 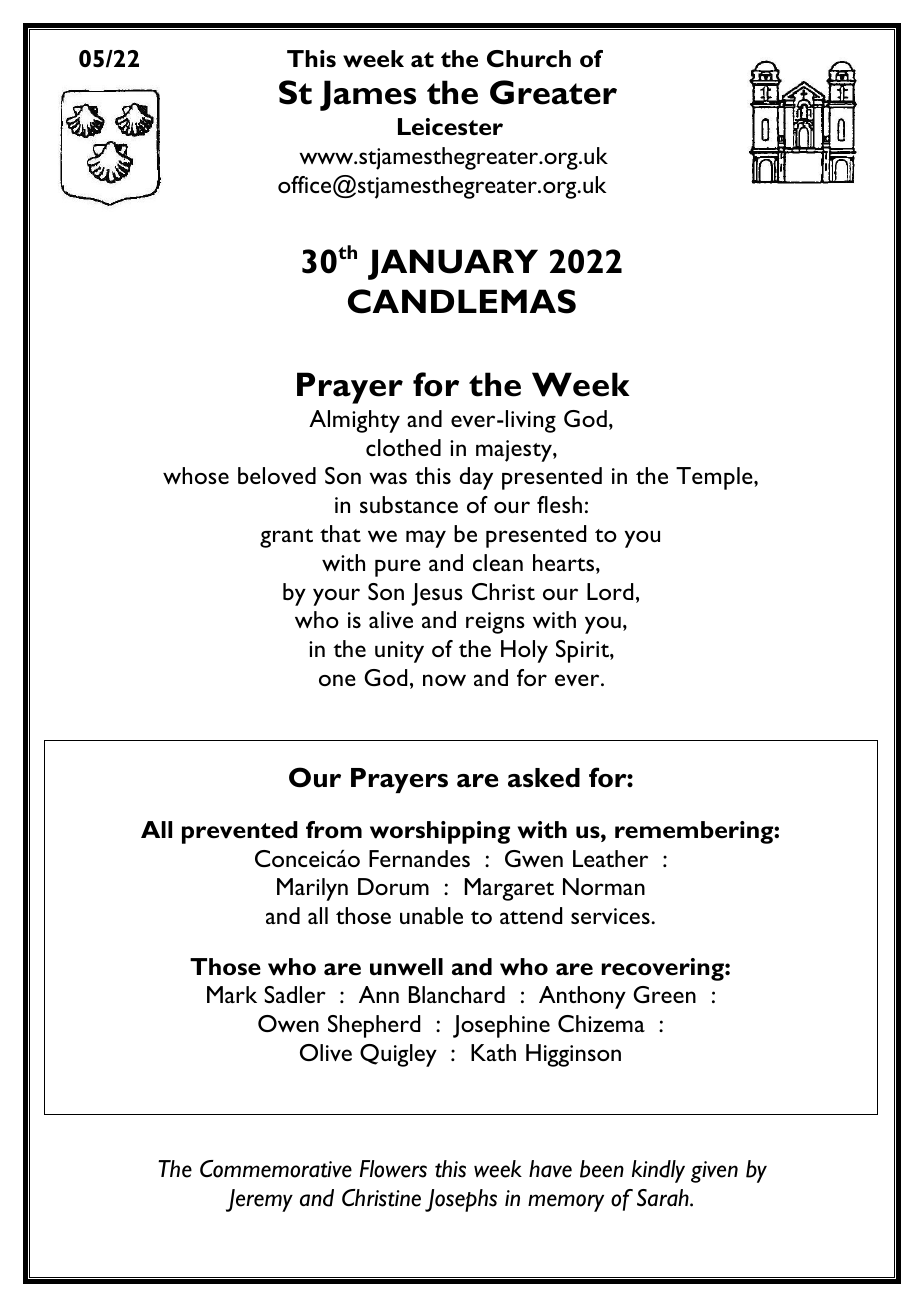 What do you see at coordinates (453, 264) in the screenshot?
I see `JANUARY` at bounding box center [453, 264].
